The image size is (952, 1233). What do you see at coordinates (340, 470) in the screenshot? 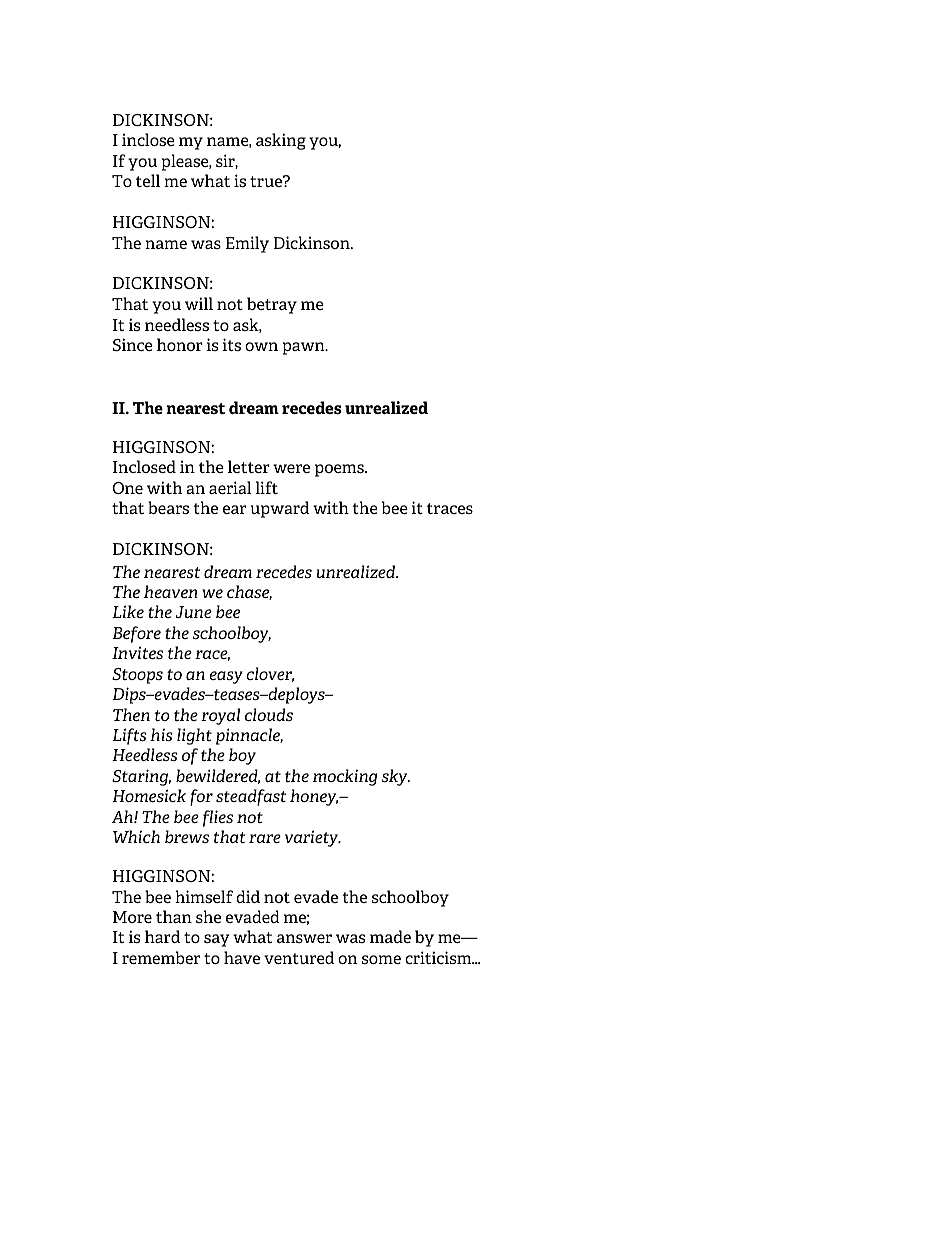
I see `poems` at bounding box center [340, 470].
